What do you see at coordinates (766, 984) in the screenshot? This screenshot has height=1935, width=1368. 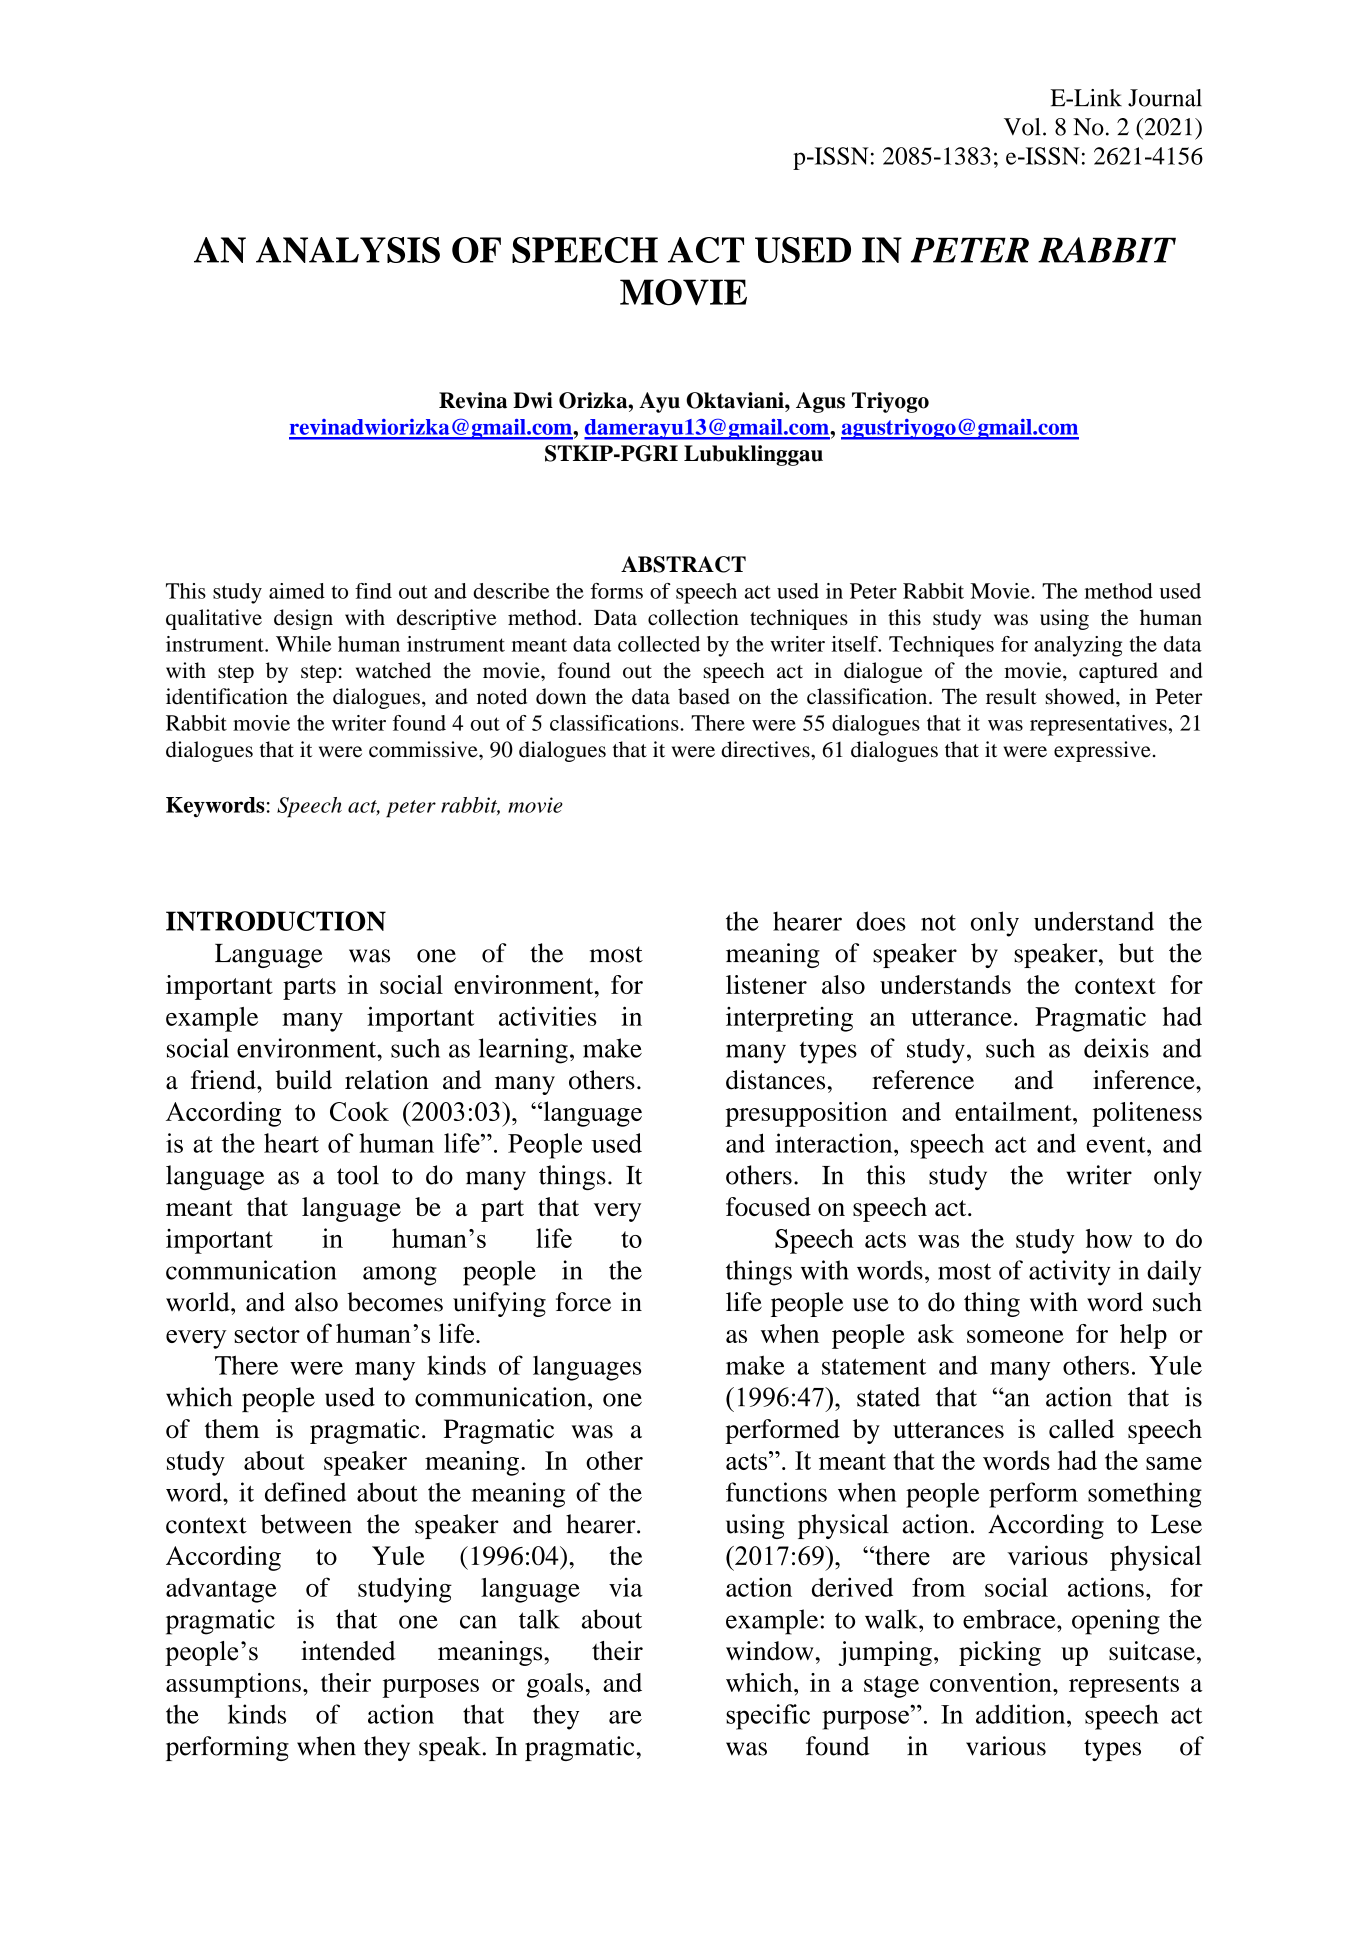 I see `listener` at bounding box center [766, 984].
